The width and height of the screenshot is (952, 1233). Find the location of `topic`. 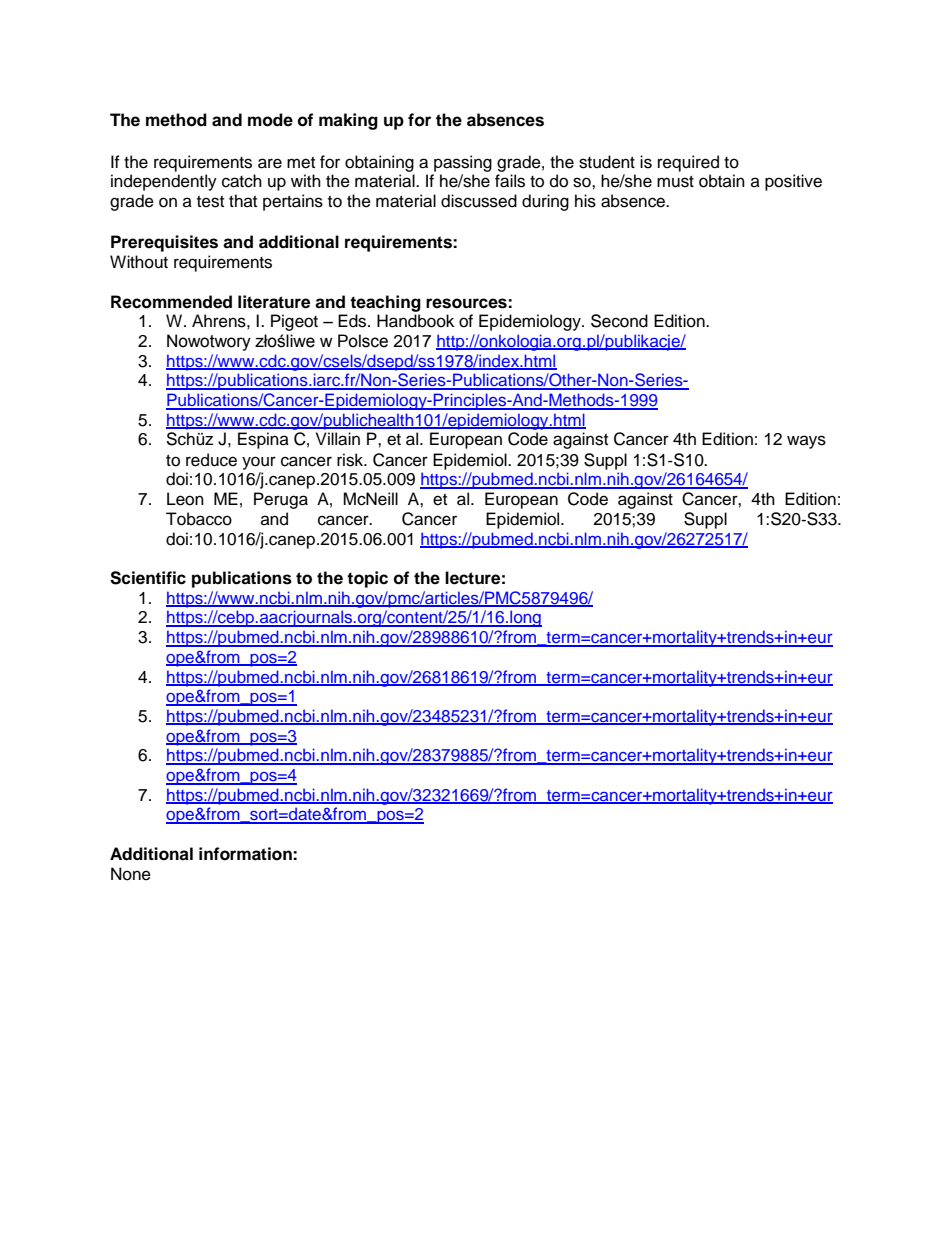

topic is located at coordinates (367, 579).
